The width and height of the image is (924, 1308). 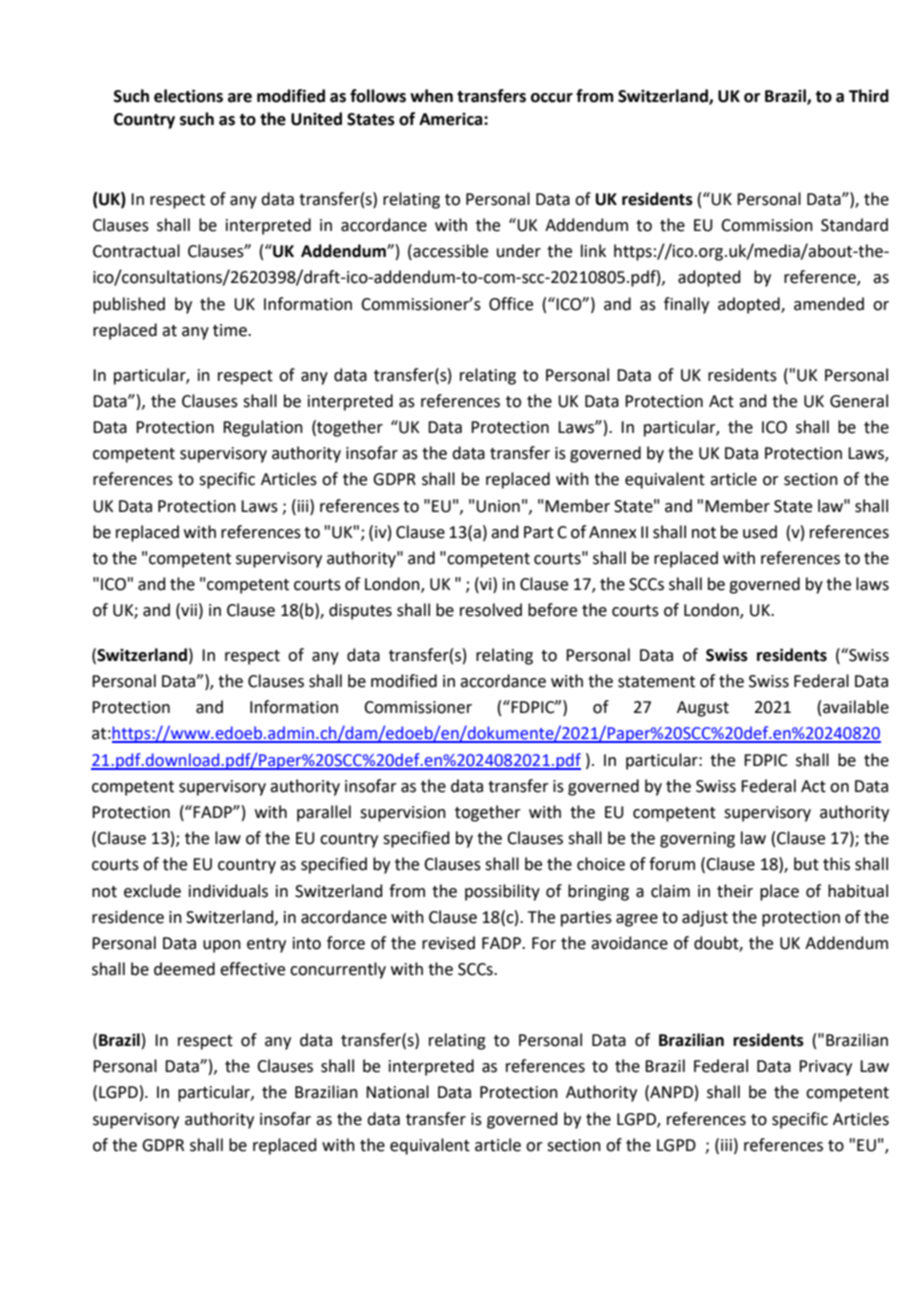 What do you see at coordinates (829, 304) in the image?
I see `amended` at bounding box center [829, 304].
